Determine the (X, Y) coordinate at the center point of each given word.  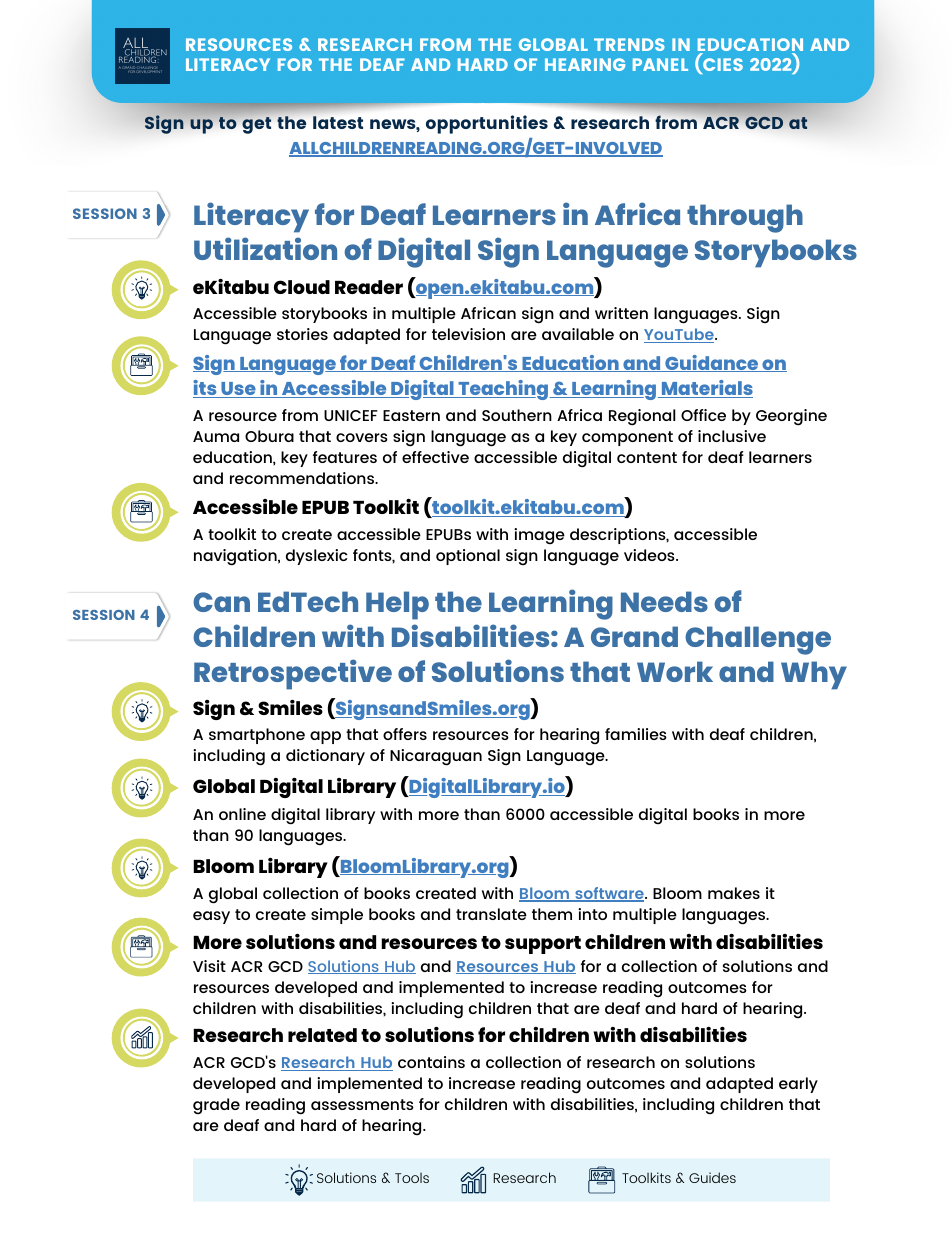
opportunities (487, 124)
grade (216, 1106)
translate (491, 914)
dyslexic (317, 557)
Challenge (758, 640)
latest (338, 122)
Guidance (712, 363)
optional (468, 557)
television (468, 334)
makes (734, 893)
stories (302, 334)
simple (337, 916)
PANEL (660, 64)
